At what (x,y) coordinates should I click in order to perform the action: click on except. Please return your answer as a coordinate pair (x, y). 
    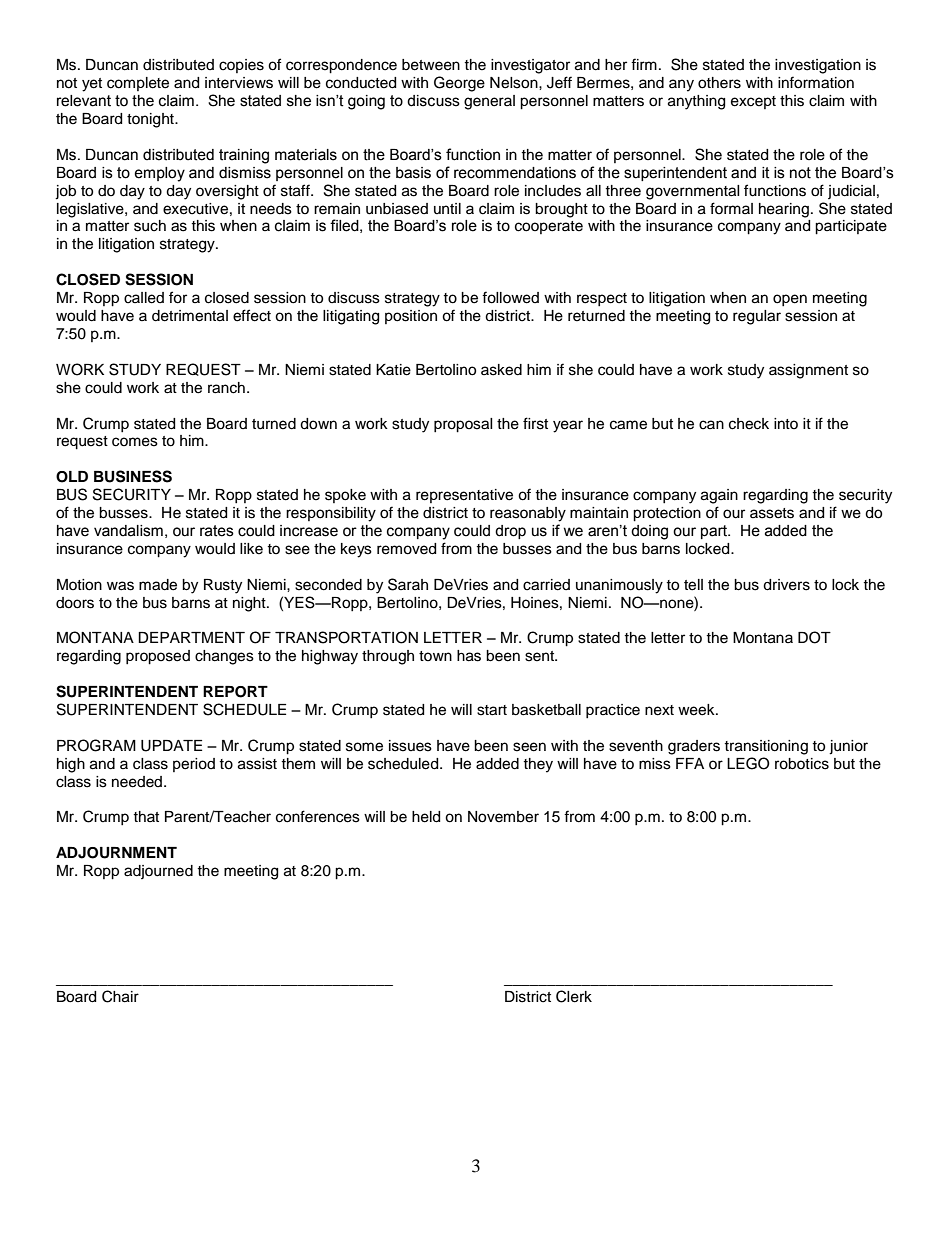
    Looking at the image, I should click on (753, 102).
